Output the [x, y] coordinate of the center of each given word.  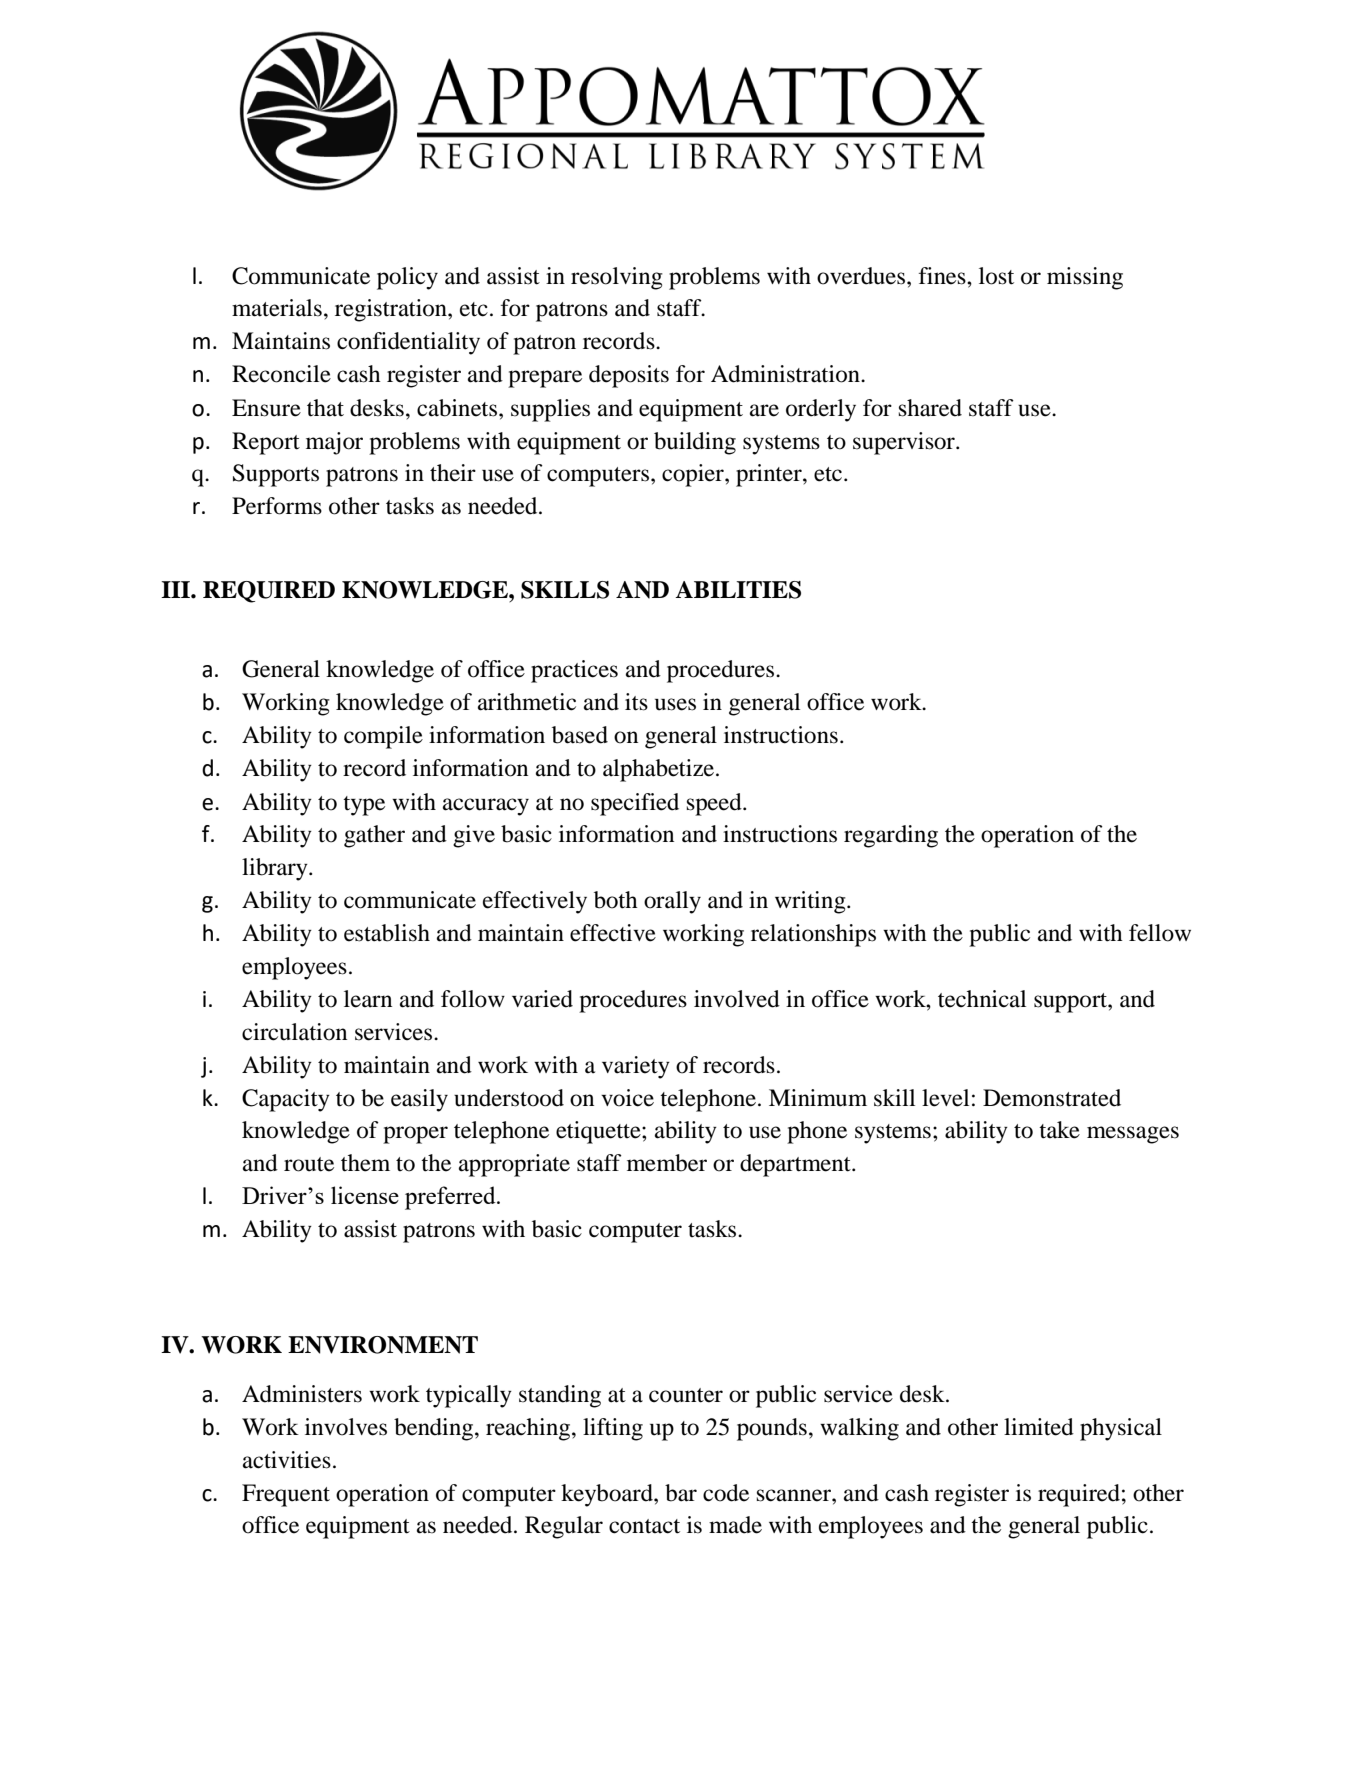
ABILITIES [738, 590]
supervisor [905, 443]
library [276, 869]
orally [672, 902]
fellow [1160, 933]
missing [1085, 278]
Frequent [286, 1495]
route [309, 1164]
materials [277, 308]
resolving [617, 278]
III [176, 589]
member [667, 1163]
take [1059, 1130]
